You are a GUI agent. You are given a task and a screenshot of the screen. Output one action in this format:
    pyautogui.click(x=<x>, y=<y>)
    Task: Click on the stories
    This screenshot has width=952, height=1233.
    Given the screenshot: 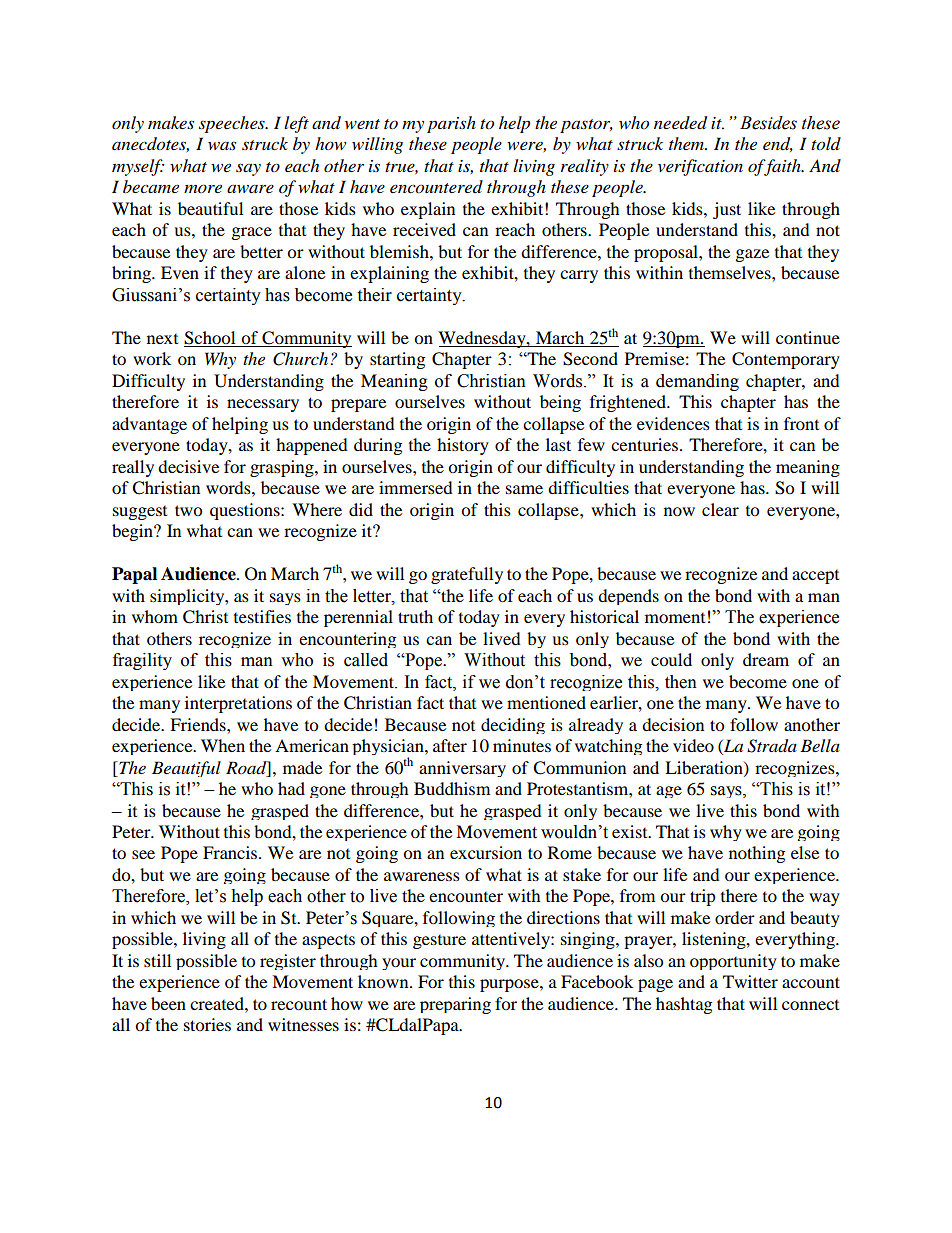 What is the action you would take?
    pyautogui.click(x=207, y=1024)
